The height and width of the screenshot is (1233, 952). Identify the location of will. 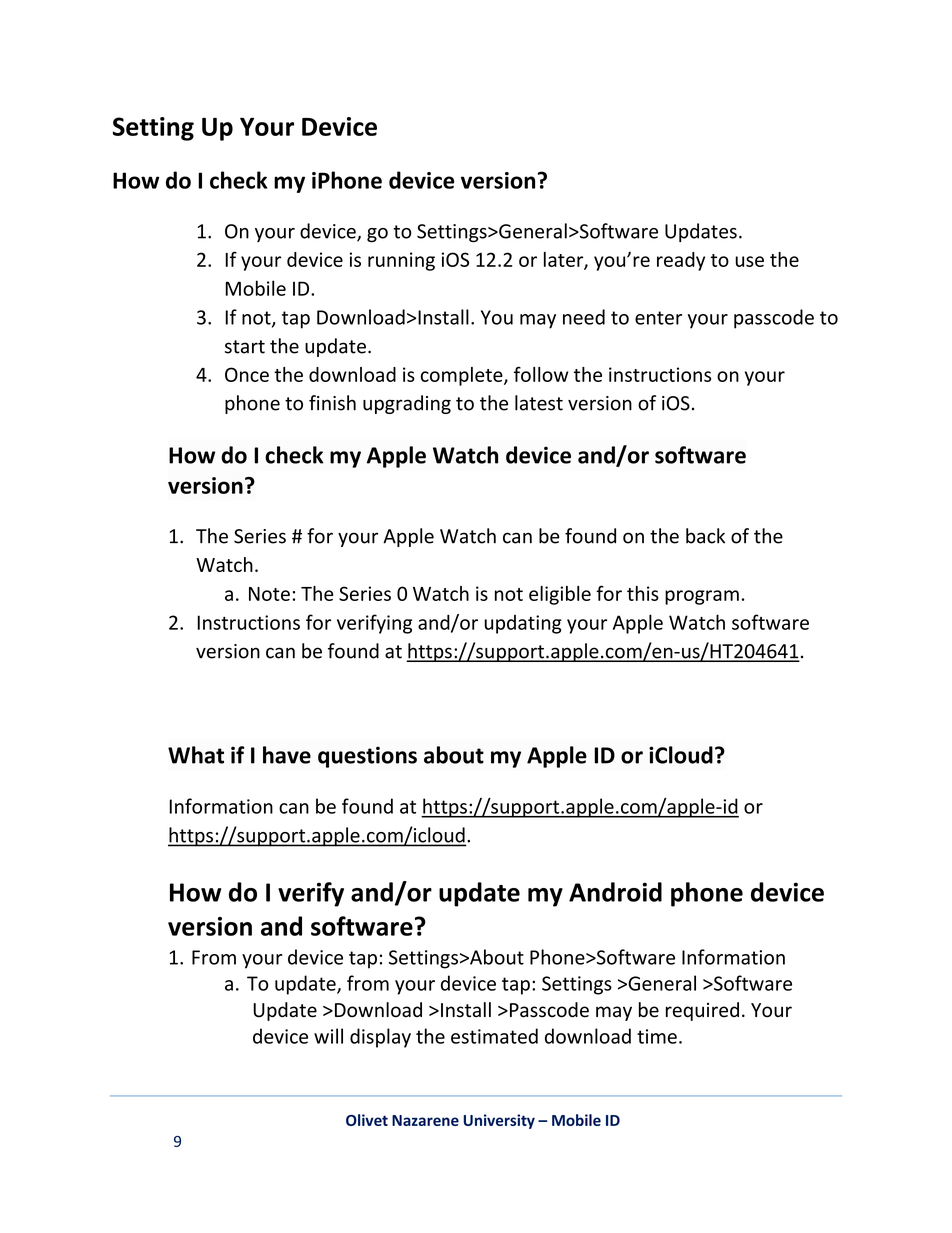
(328, 1036).
